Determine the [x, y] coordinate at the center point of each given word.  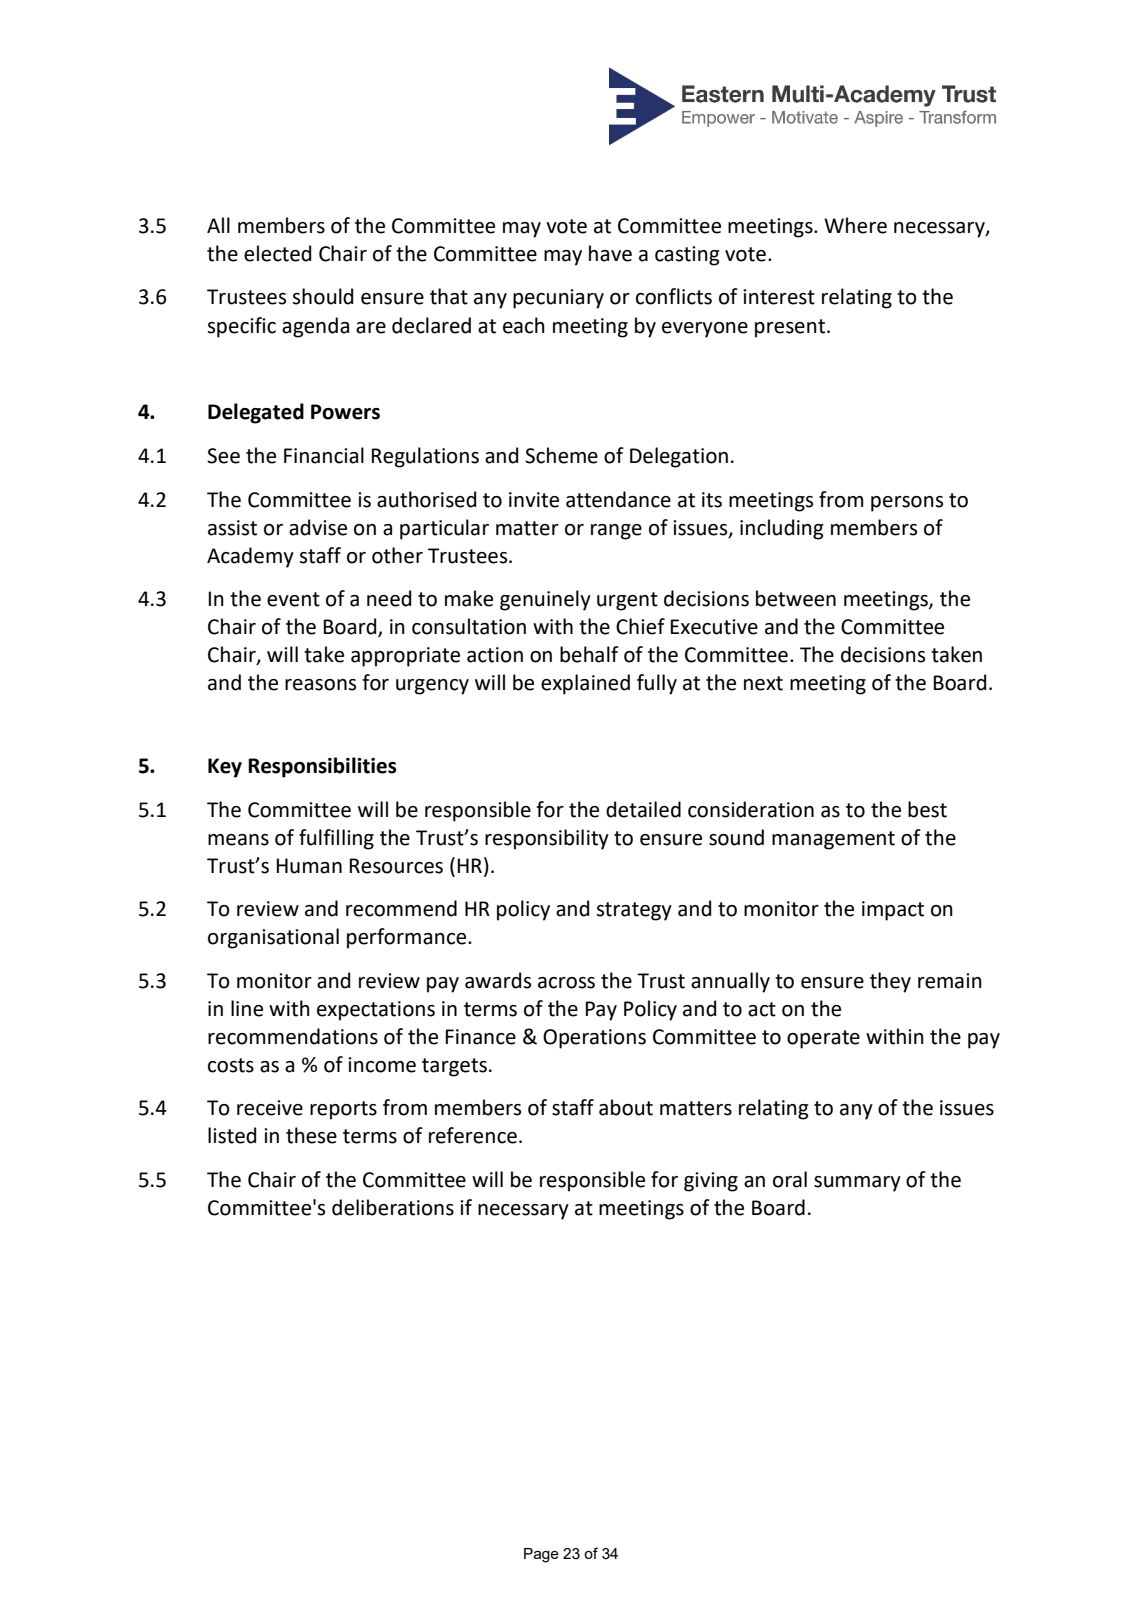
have [610, 253]
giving [711, 1182]
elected [277, 253]
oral [790, 1179]
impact [893, 911]
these [311, 1135]
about [626, 1107]
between [796, 598]
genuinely [545, 600]
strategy [634, 911]
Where [855, 225]
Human [309, 866]
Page [541, 1555]
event [293, 599]
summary [857, 1184]
